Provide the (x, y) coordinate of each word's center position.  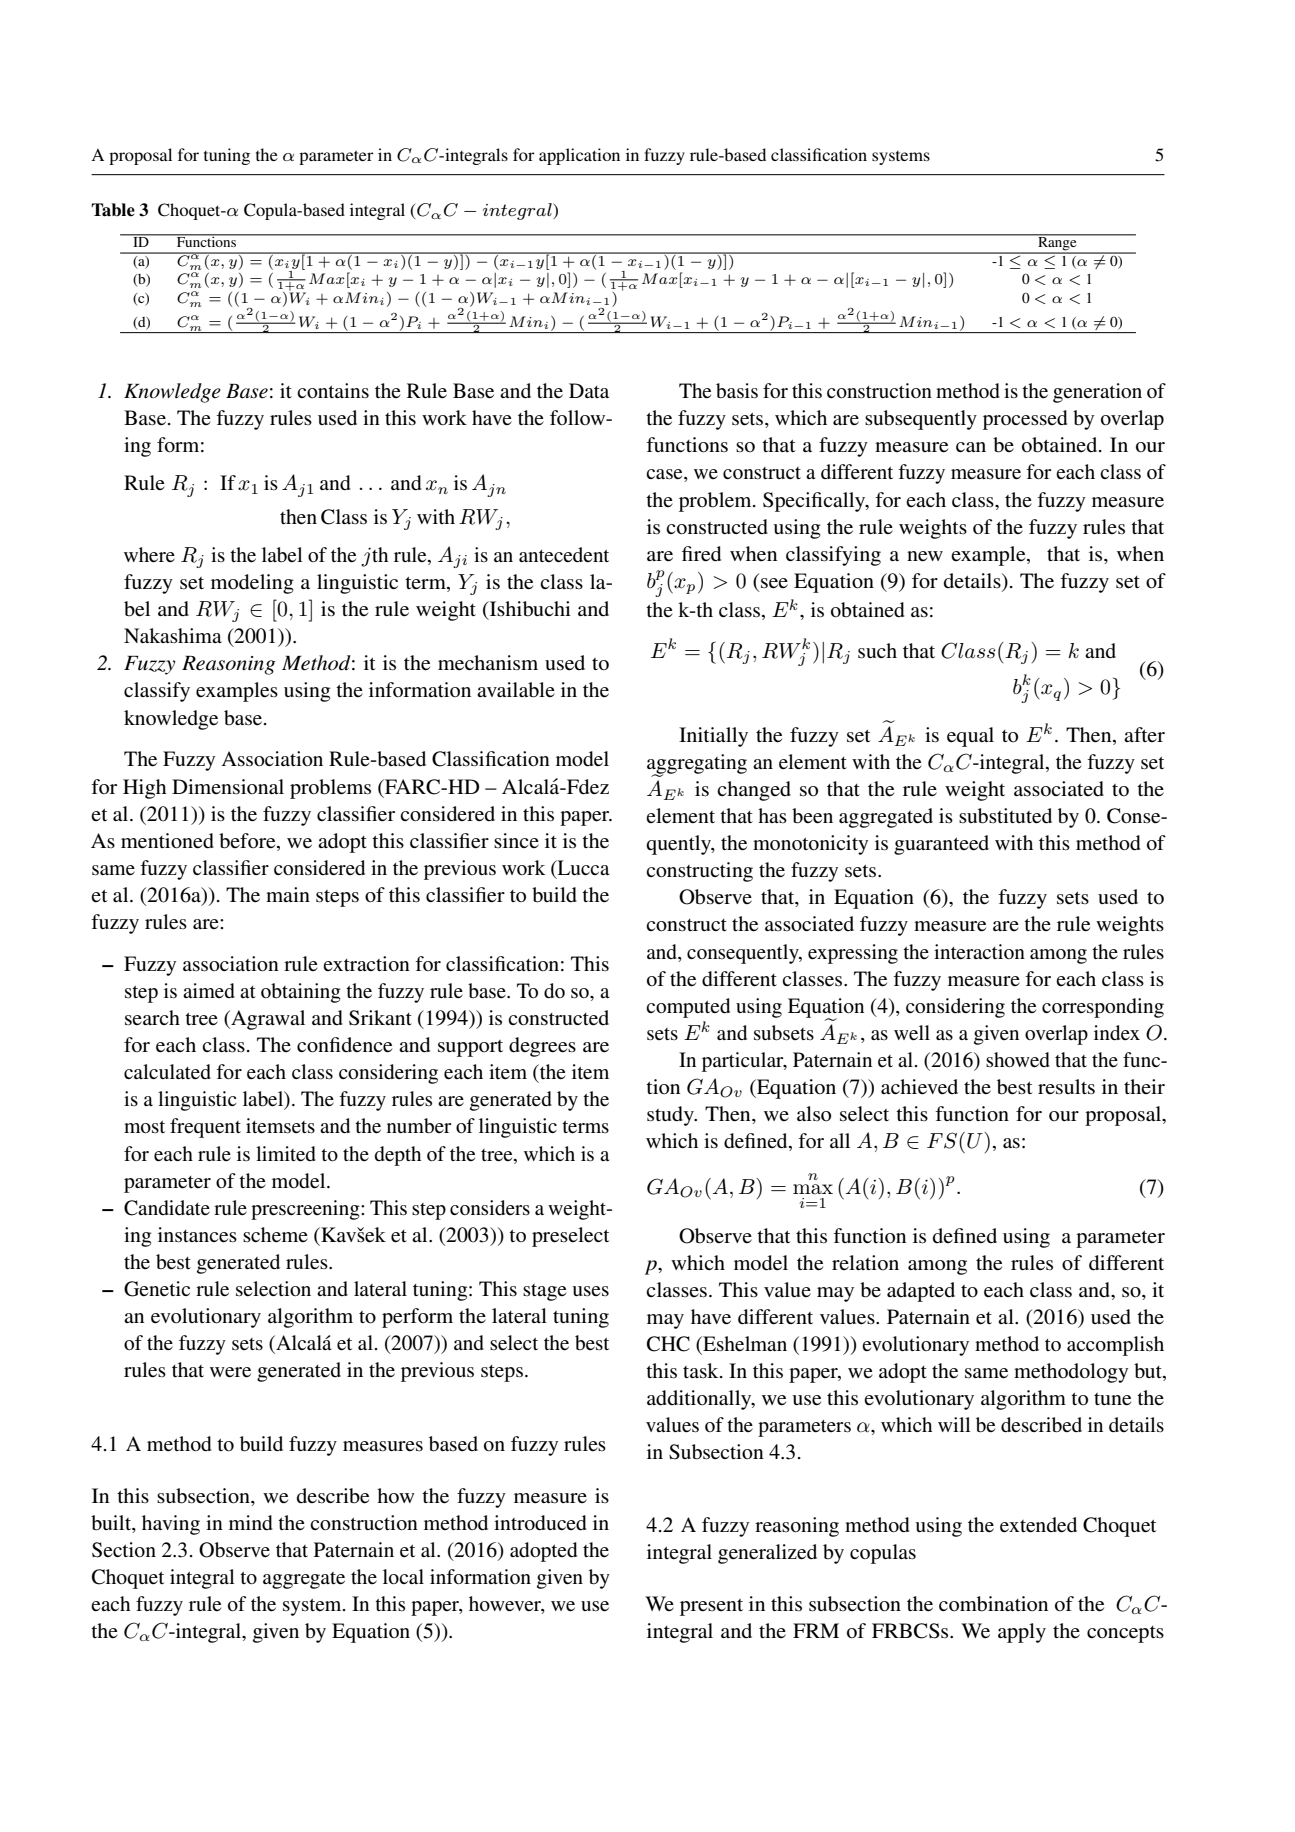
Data (589, 390)
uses (590, 1291)
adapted (921, 1292)
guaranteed (941, 845)
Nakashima (173, 635)
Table (113, 210)
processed (1025, 420)
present (711, 1607)
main (288, 894)
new (925, 556)
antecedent (564, 555)
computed (688, 1008)
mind (251, 1523)
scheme (275, 1234)
